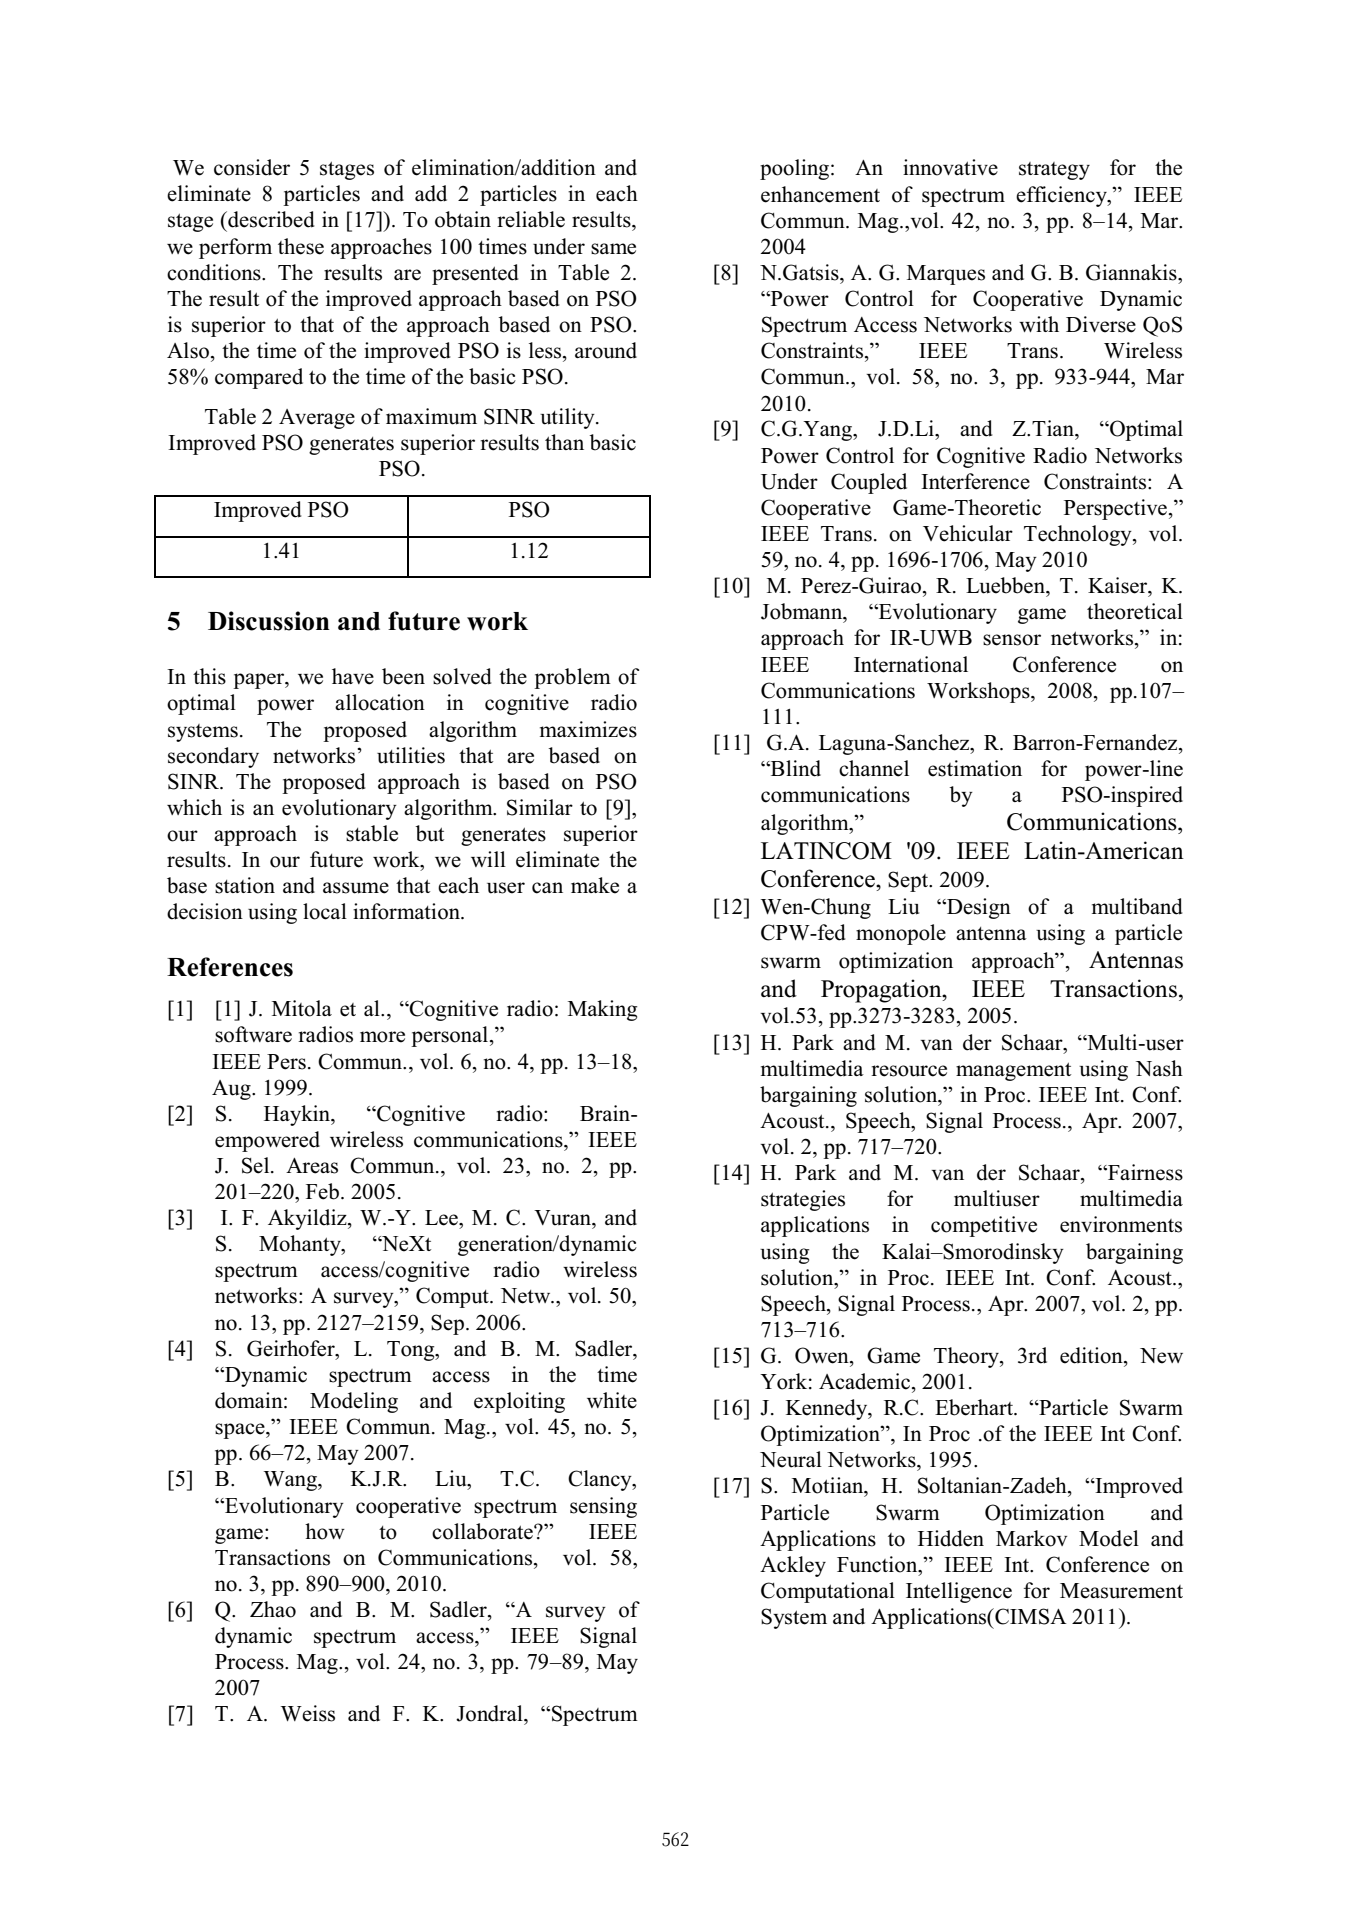 This page has height=1912, width=1351. What do you see at coordinates (353, 676) in the page?
I see `have` at bounding box center [353, 676].
